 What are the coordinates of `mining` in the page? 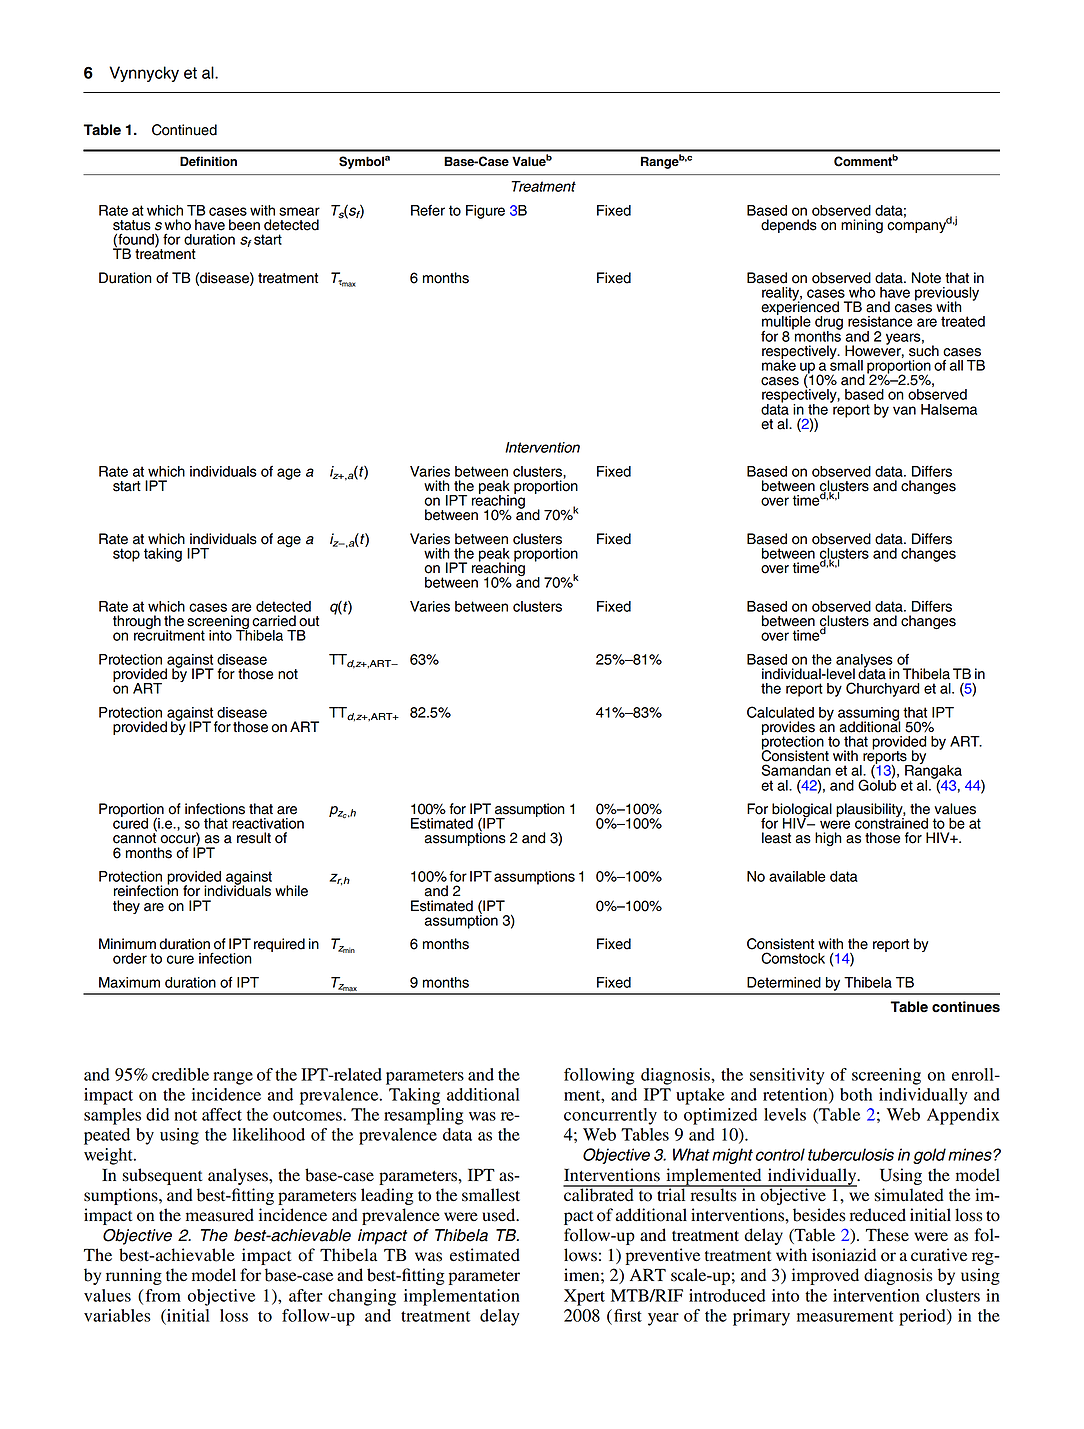 It's located at (862, 226).
